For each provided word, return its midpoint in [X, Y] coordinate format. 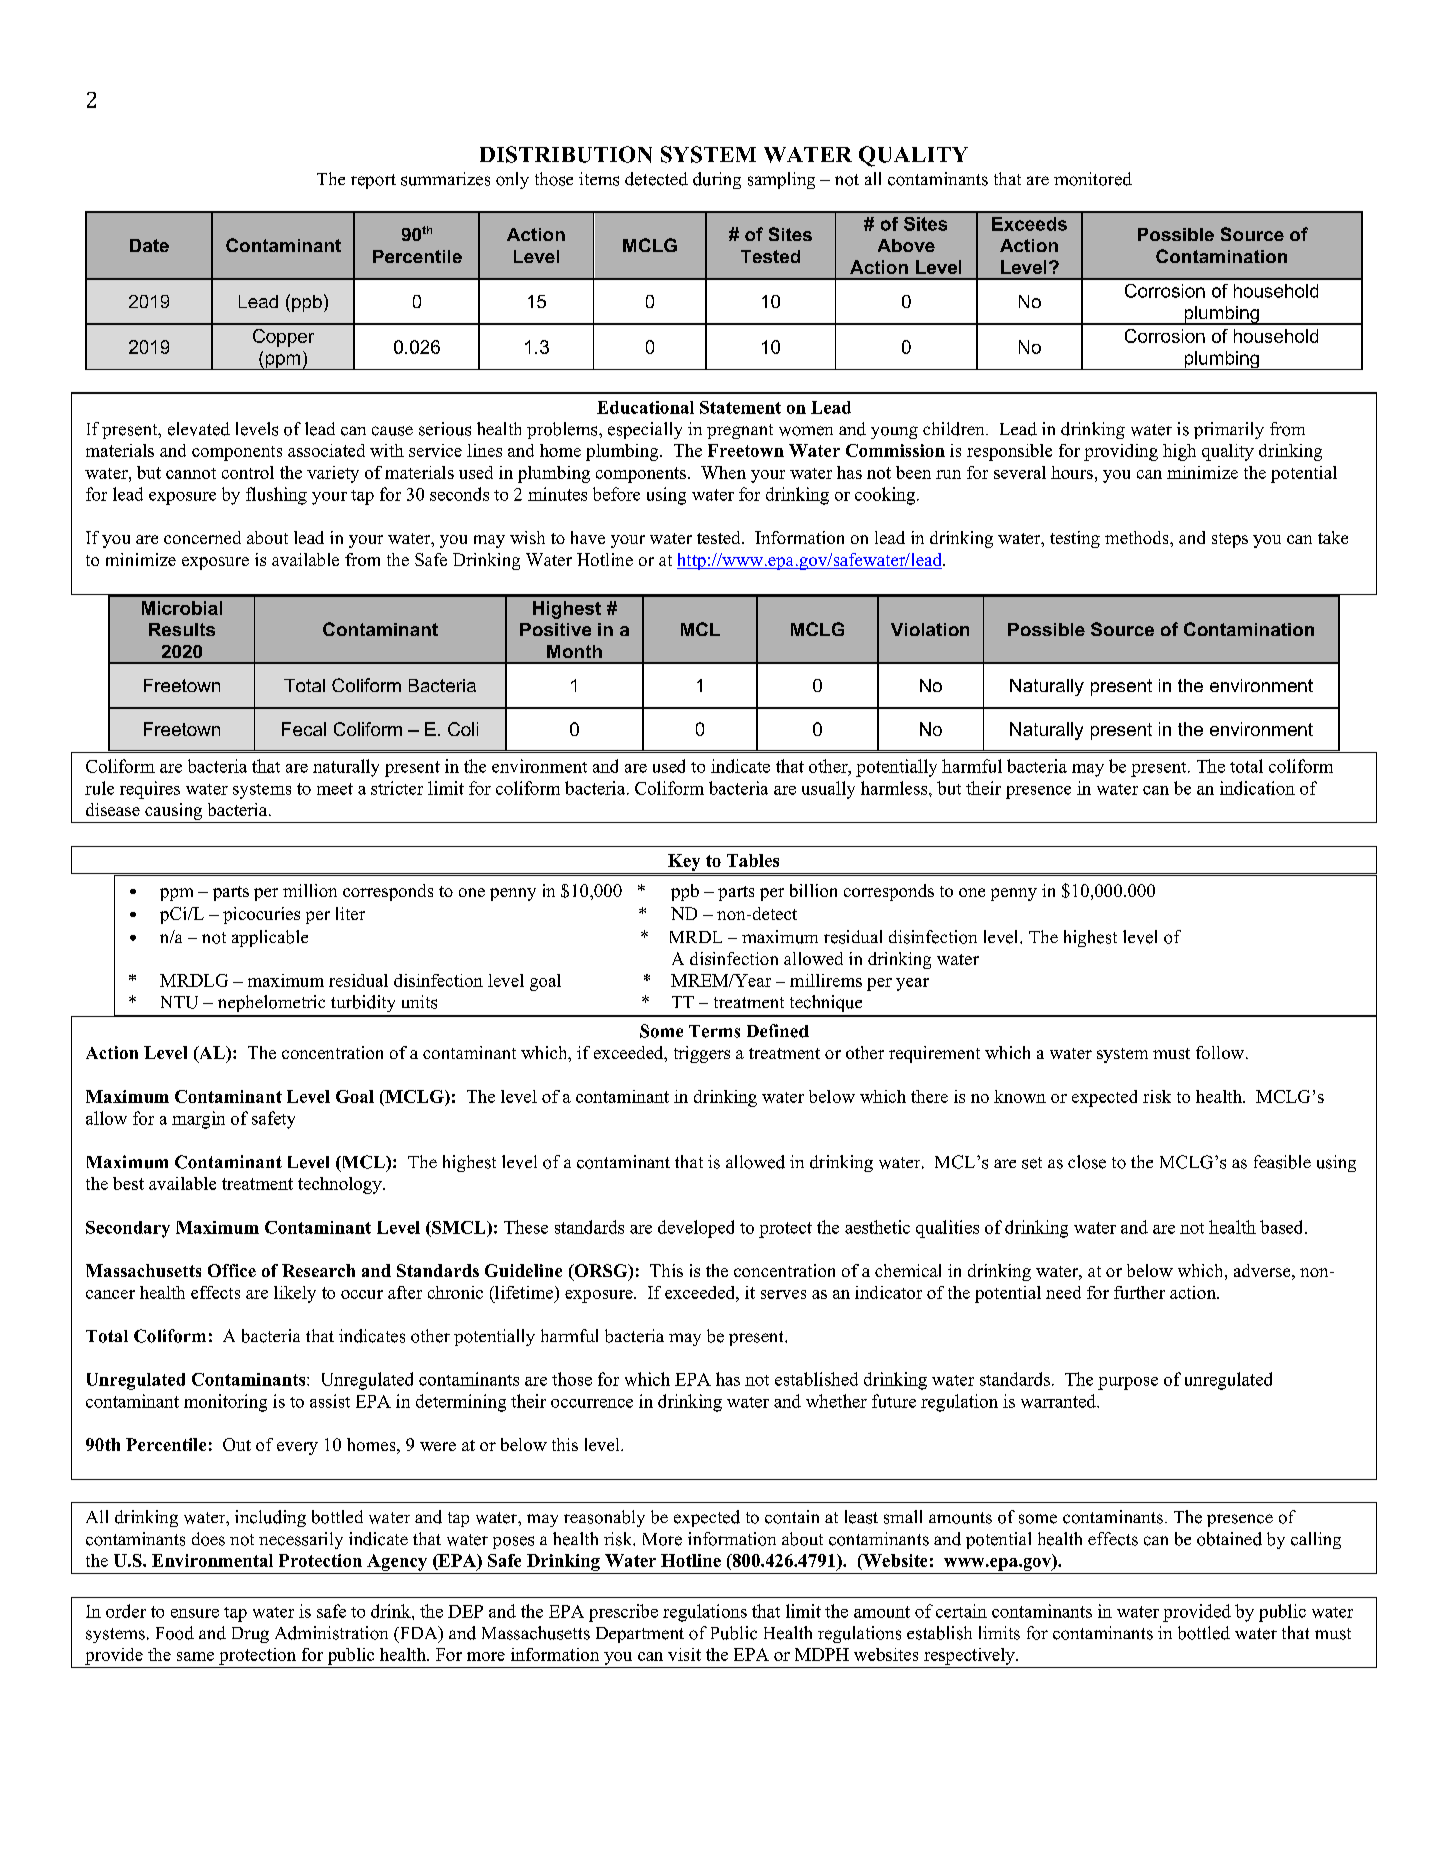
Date [149, 245]
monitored [1093, 179]
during [717, 180]
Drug [250, 1635]
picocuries [261, 915]
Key [684, 862]
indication [1257, 788]
